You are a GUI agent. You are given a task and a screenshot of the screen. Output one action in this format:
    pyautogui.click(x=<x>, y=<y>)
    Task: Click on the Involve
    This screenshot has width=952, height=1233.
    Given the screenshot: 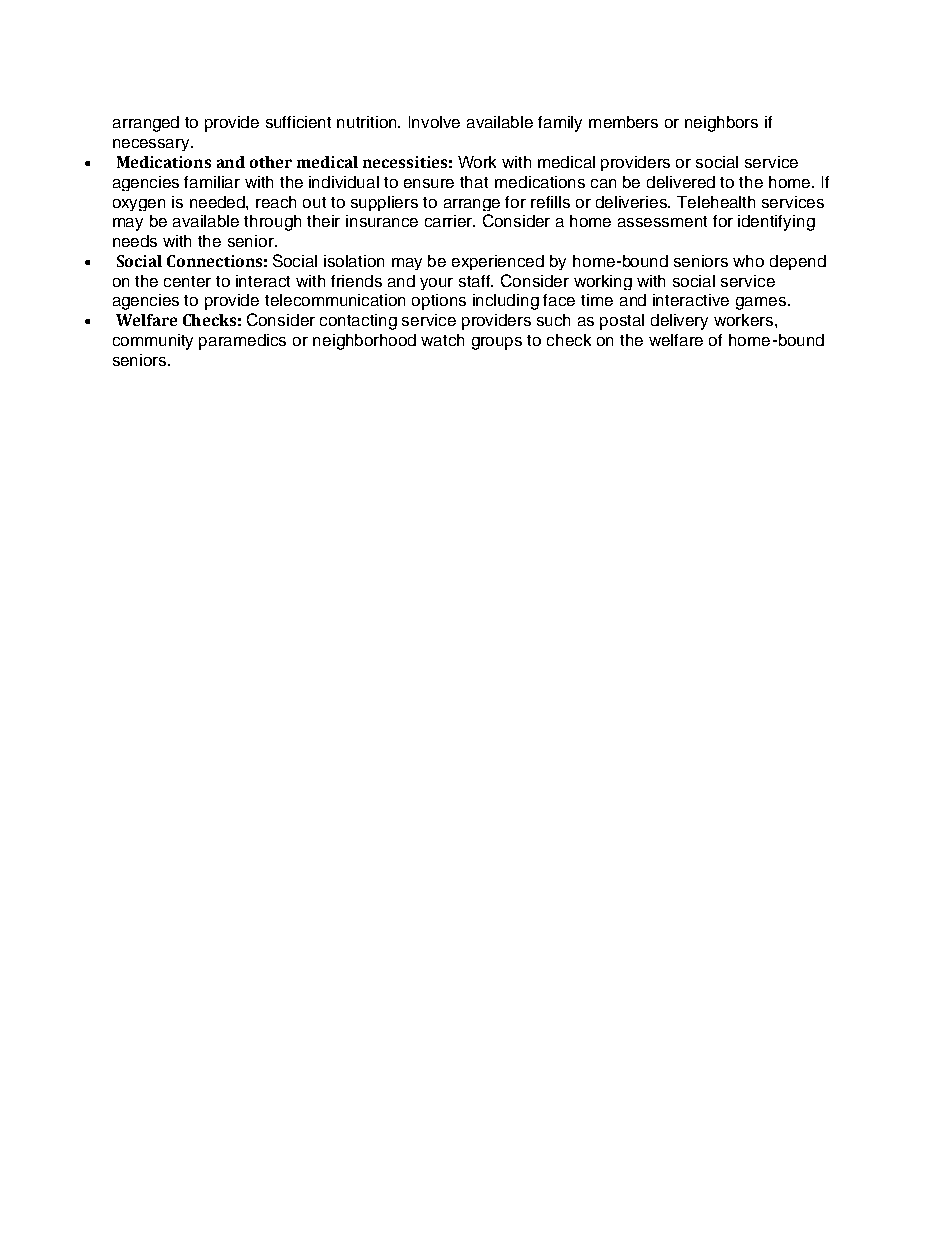 What is the action you would take?
    pyautogui.click(x=434, y=122)
